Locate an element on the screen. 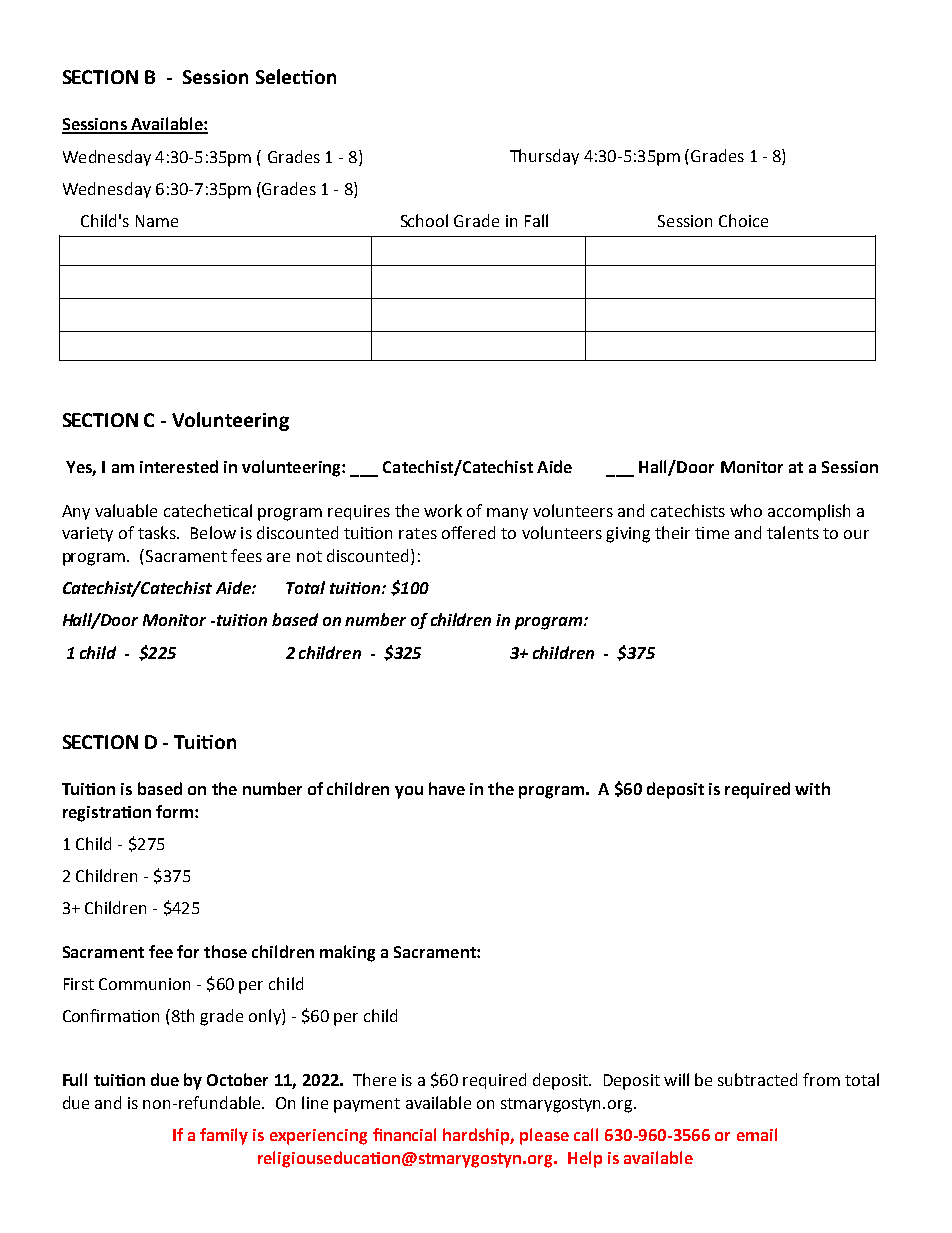 This screenshot has height=1233, width=952. valuable is located at coordinates (126, 510).
